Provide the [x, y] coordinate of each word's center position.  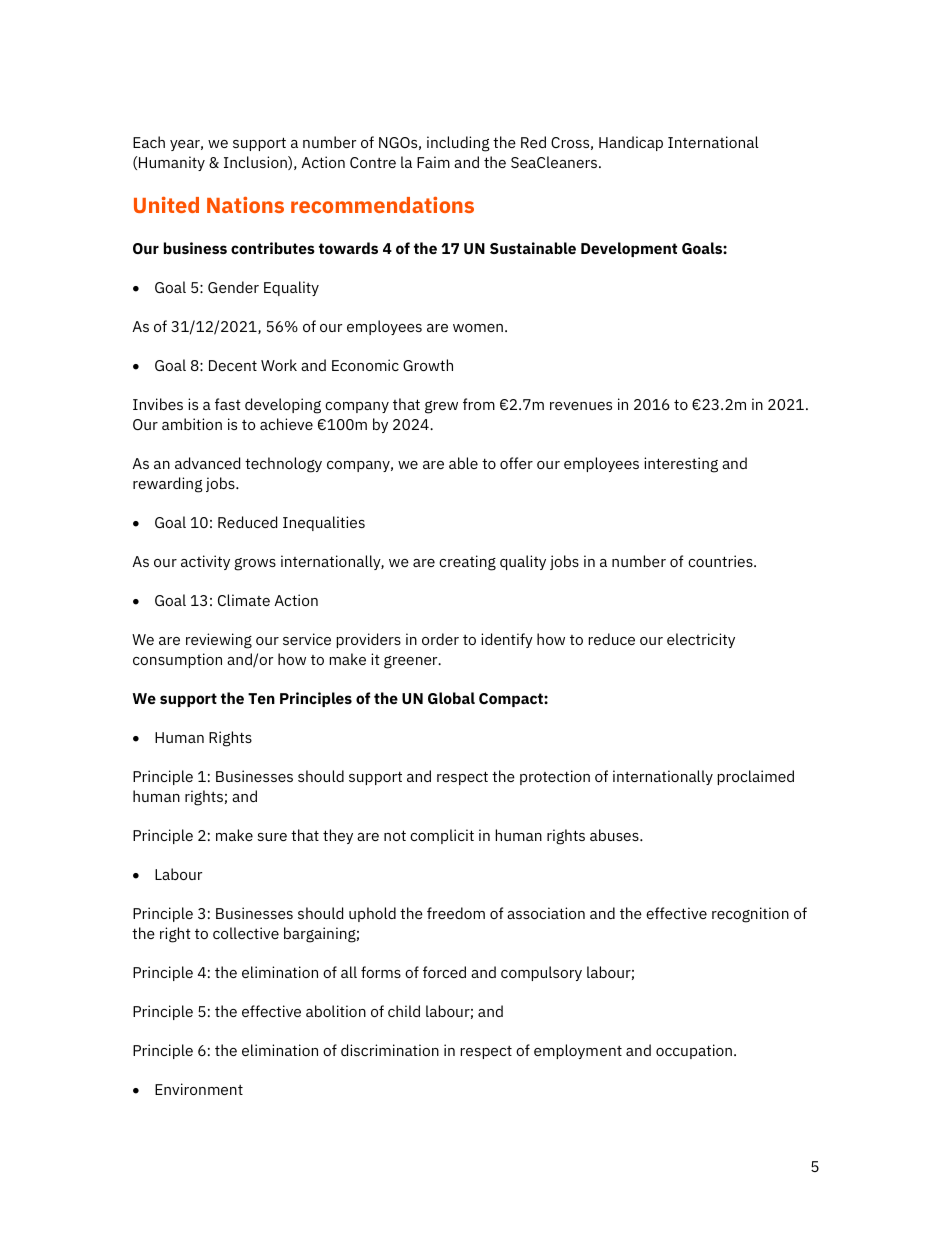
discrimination [390, 1050]
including [458, 144]
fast [228, 404]
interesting [681, 465]
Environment [199, 1089]
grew [441, 407]
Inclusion [256, 163]
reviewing [219, 641]
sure [272, 837]
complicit [442, 836]
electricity [701, 640]
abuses [615, 835]
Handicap [631, 143]
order [440, 639]
